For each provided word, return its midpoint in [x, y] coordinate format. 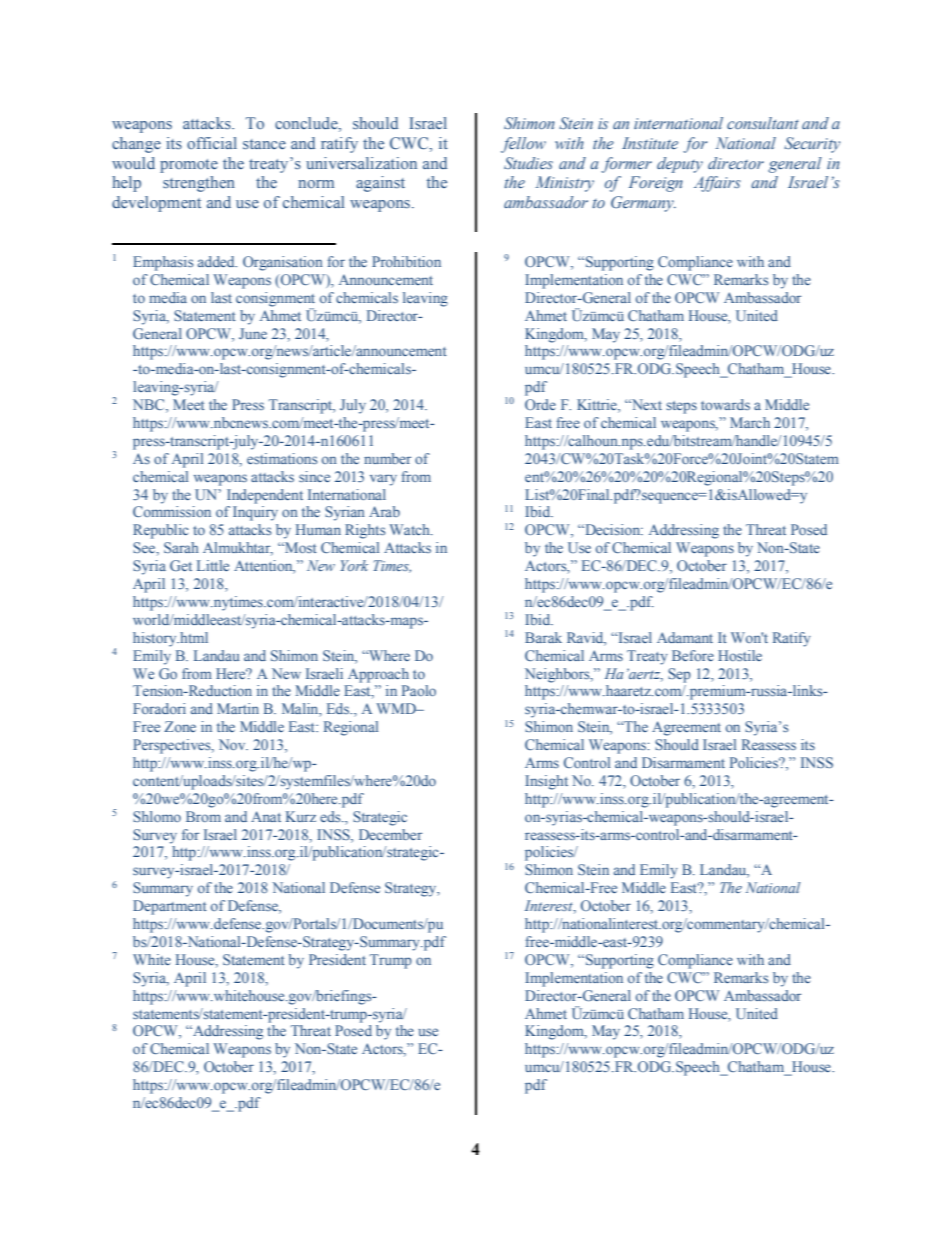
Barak [543, 637]
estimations [282, 458]
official [212, 143]
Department [170, 907]
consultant [763, 123]
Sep [679, 675]
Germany [643, 204]
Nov [233, 744]
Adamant [685, 637]
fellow [523, 145]
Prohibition [406, 261]
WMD [397, 708]
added [217, 261]
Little [213, 565]
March [750, 422]
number [387, 458]
